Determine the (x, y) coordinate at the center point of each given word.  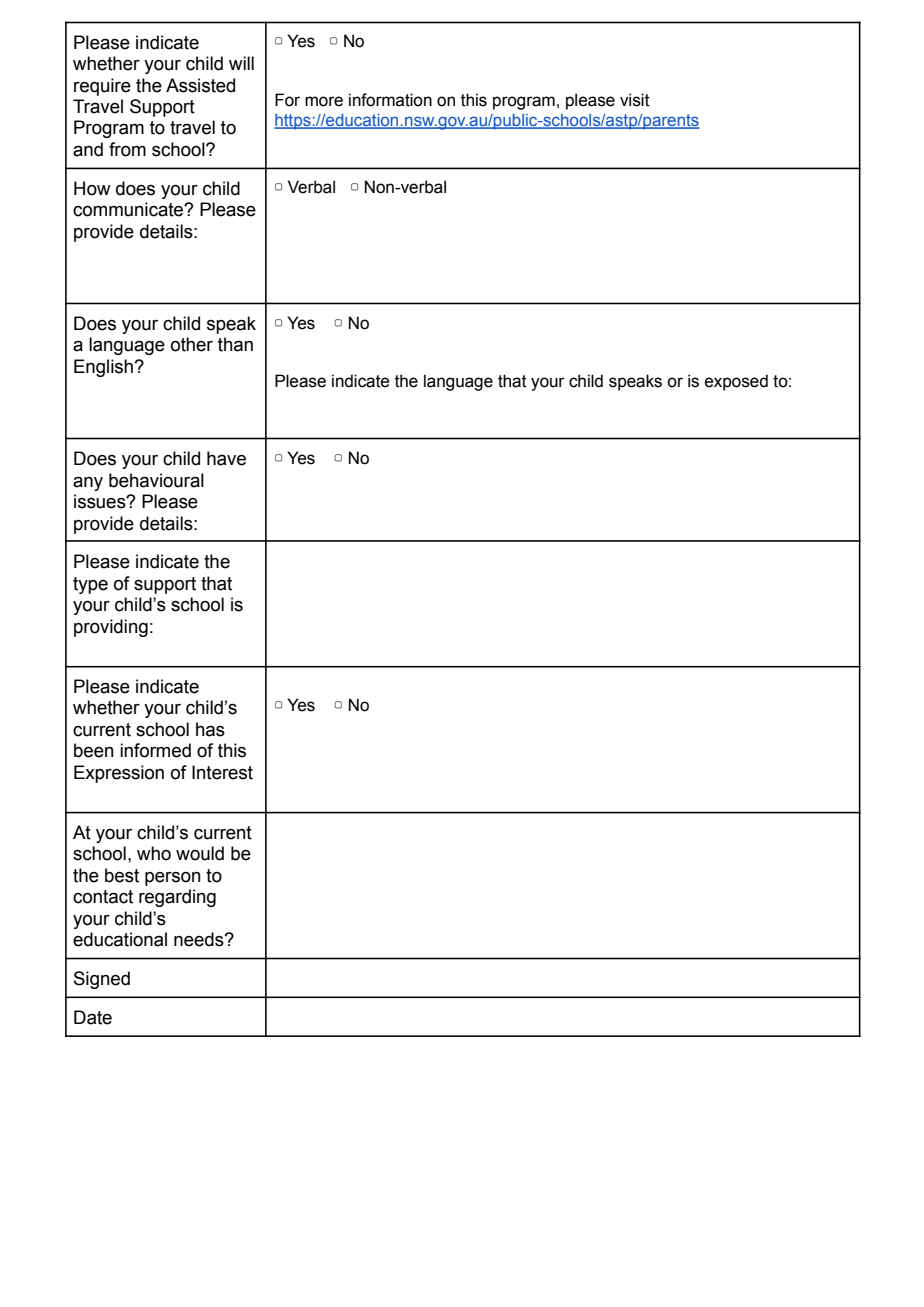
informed (155, 750)
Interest (222, 772)
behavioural (156, 480)
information (390, 100)
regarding (177, 898)
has (210, 729)
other (192, 344)
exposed (736, 382)
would (200, 853)
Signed (102, 980)
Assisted (200, 85)
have (226, 458)
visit (635, 100)
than (235, 344)
